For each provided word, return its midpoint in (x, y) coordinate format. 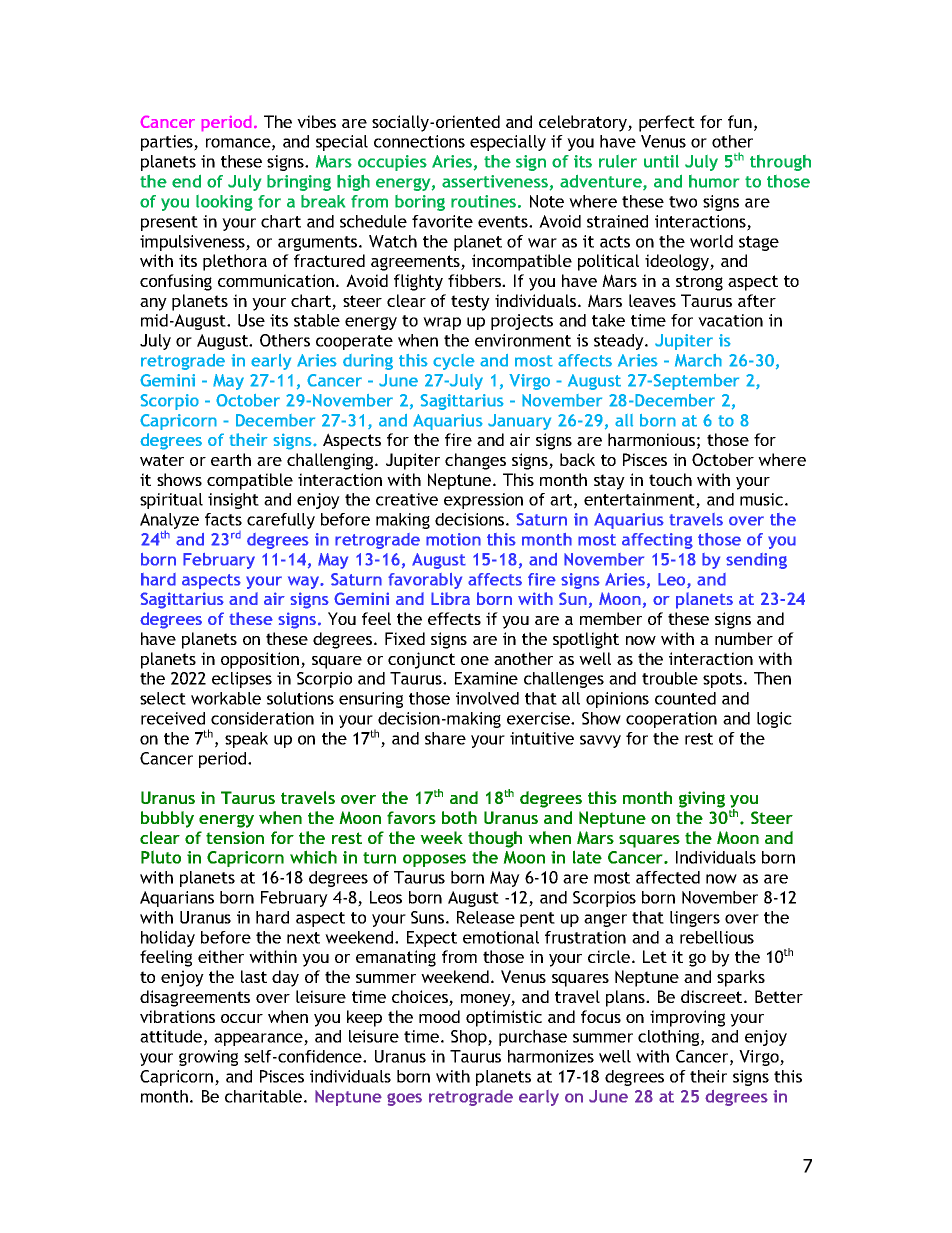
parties (168, 143)
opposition (260, 660)
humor (714, 181)
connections (419, 141)
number (744, 638)
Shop (470, 1038)
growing (208, 1058)
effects (454, 618)
